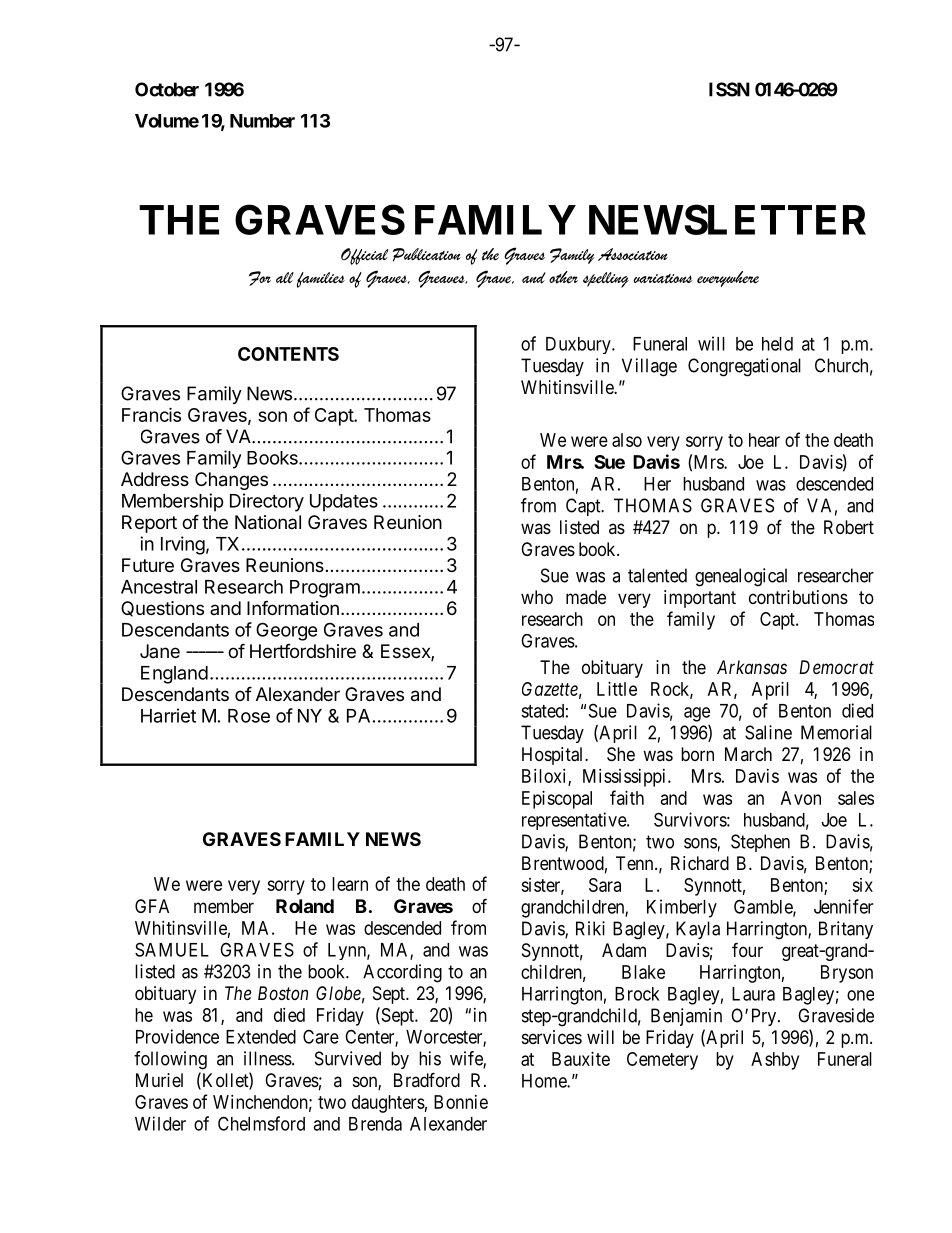 The image size is (952, 1233). What do you see at coordinates (287, 631) in the page?
I see `George` at bounding box center [287, 631].
